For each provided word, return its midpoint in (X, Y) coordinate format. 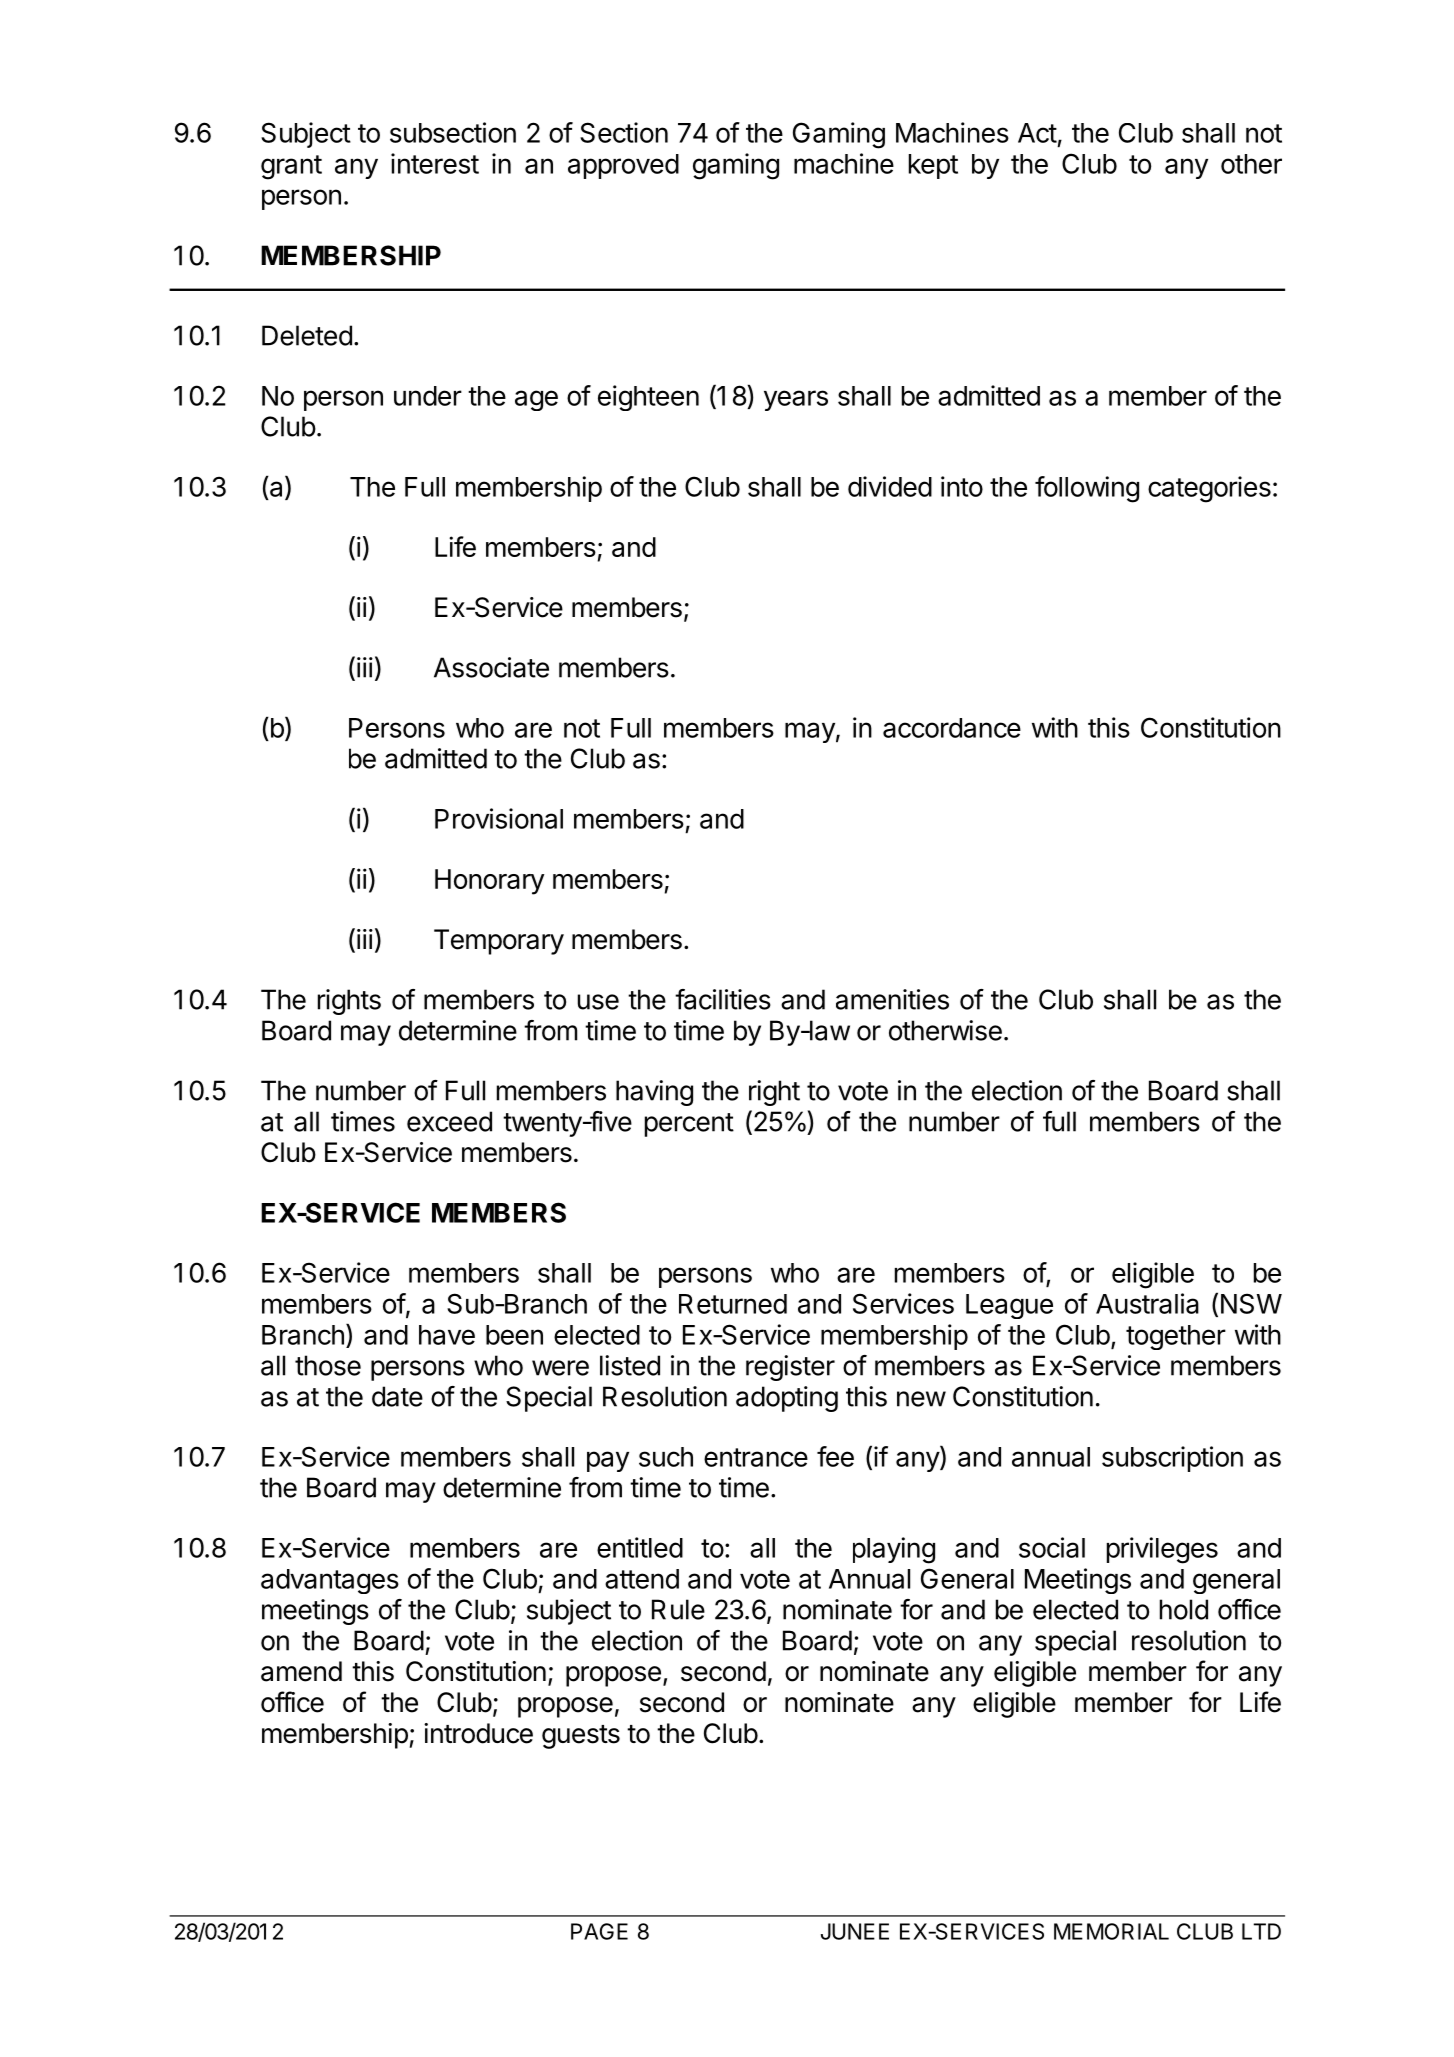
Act (1037, 133)
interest (435, 163)
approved (623, 166)
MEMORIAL (1111, 1931)
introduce (478, 1733)
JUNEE (855, 1931)
